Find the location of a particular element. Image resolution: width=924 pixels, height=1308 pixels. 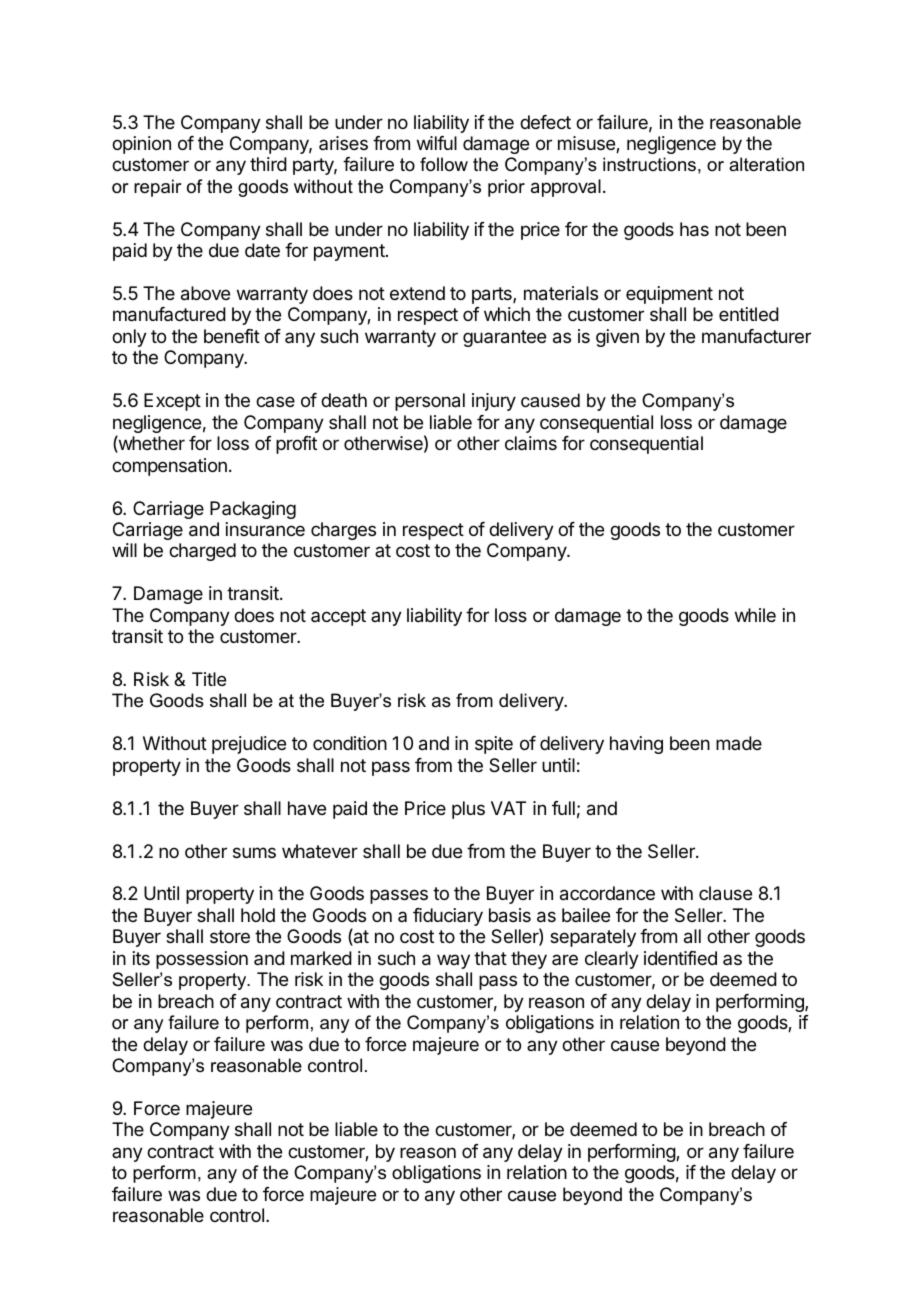

opinion is located at coordinates (141, 145).
